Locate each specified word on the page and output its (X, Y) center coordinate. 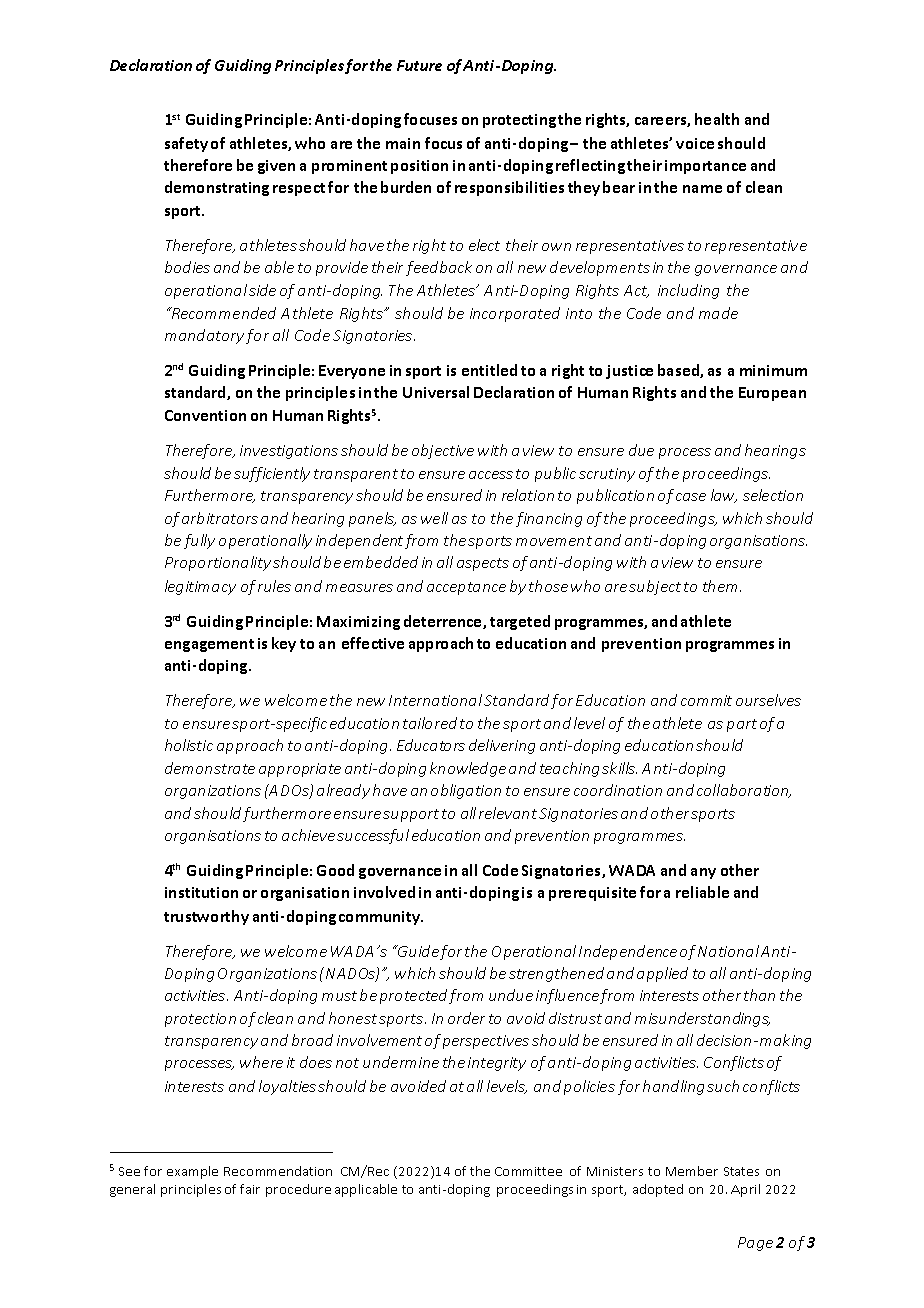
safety (186, 144)
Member (692, 1171)
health (717, 119)
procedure (298, 1190)
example (192, 1172)
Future (419, 65)
